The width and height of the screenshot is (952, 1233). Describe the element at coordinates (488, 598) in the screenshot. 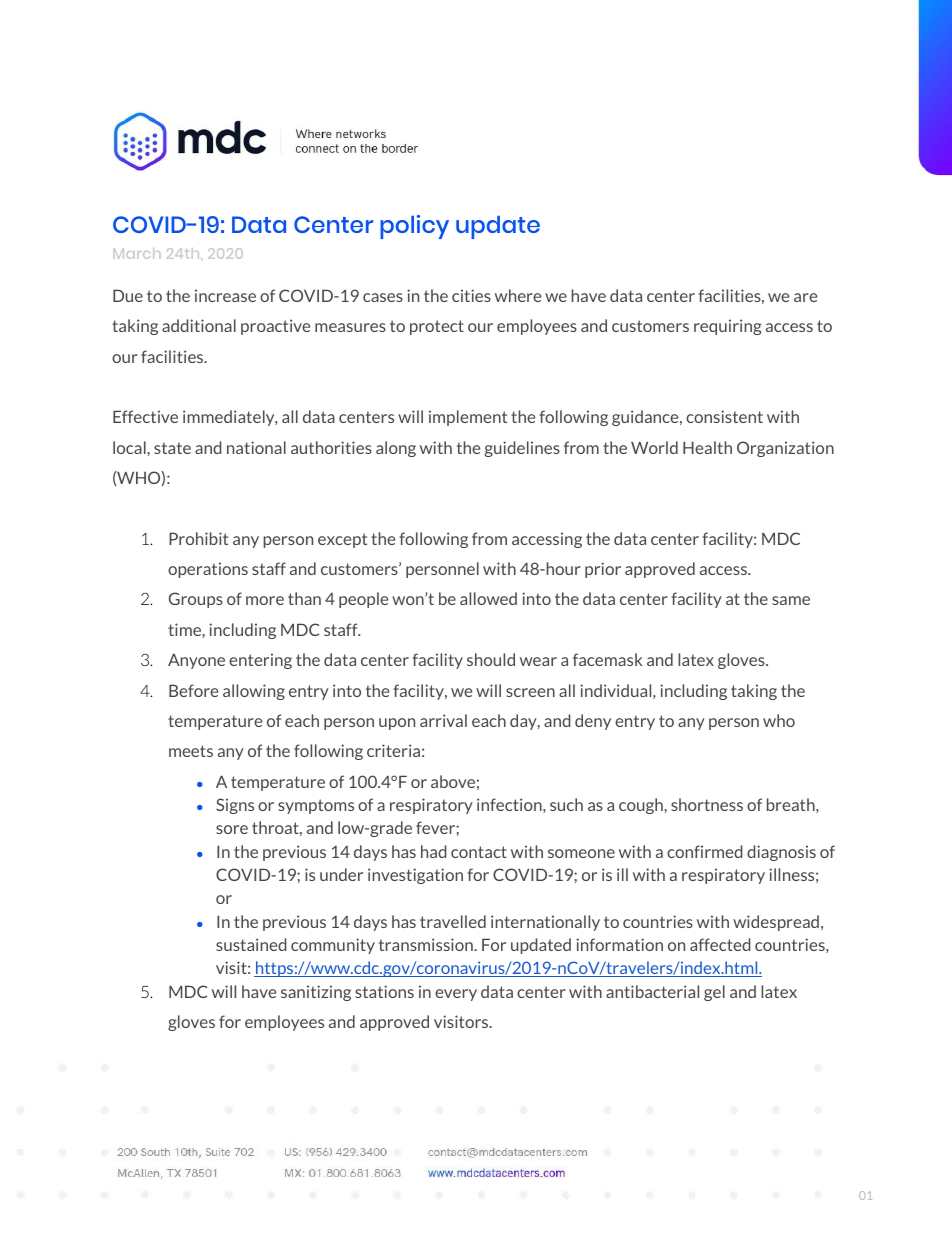

I see `allowed` at that location.
